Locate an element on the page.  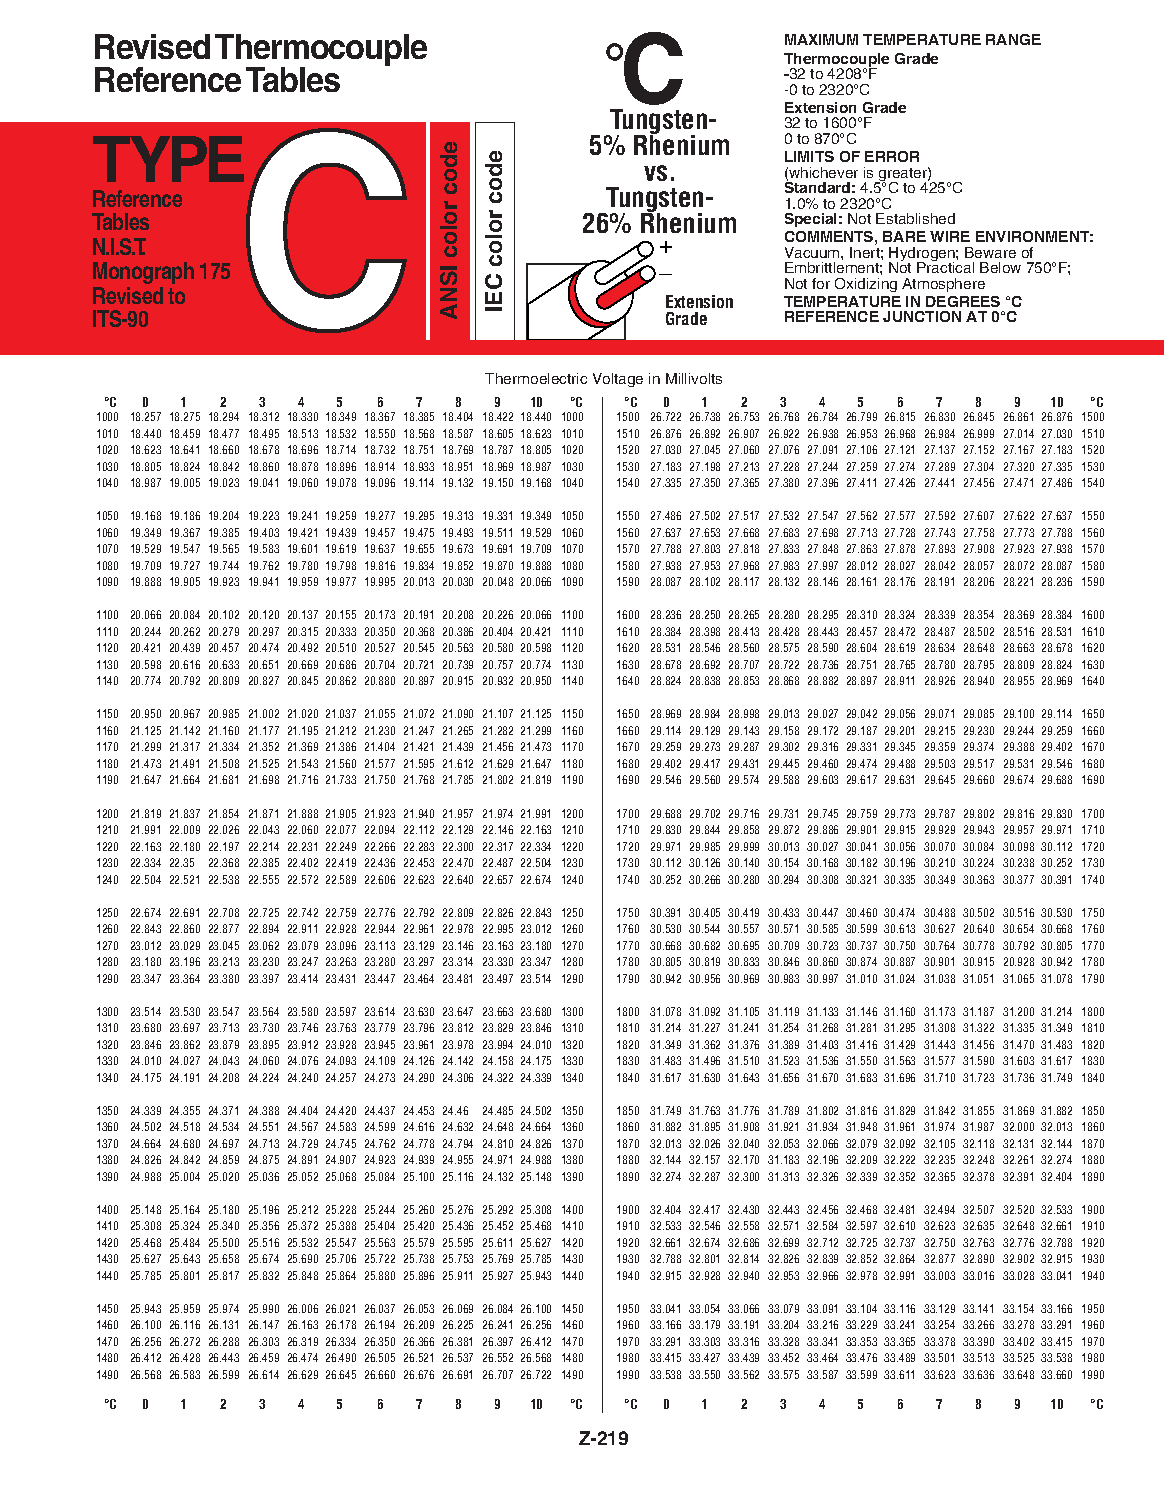
TYPE is located at coordinates (168, 159).
